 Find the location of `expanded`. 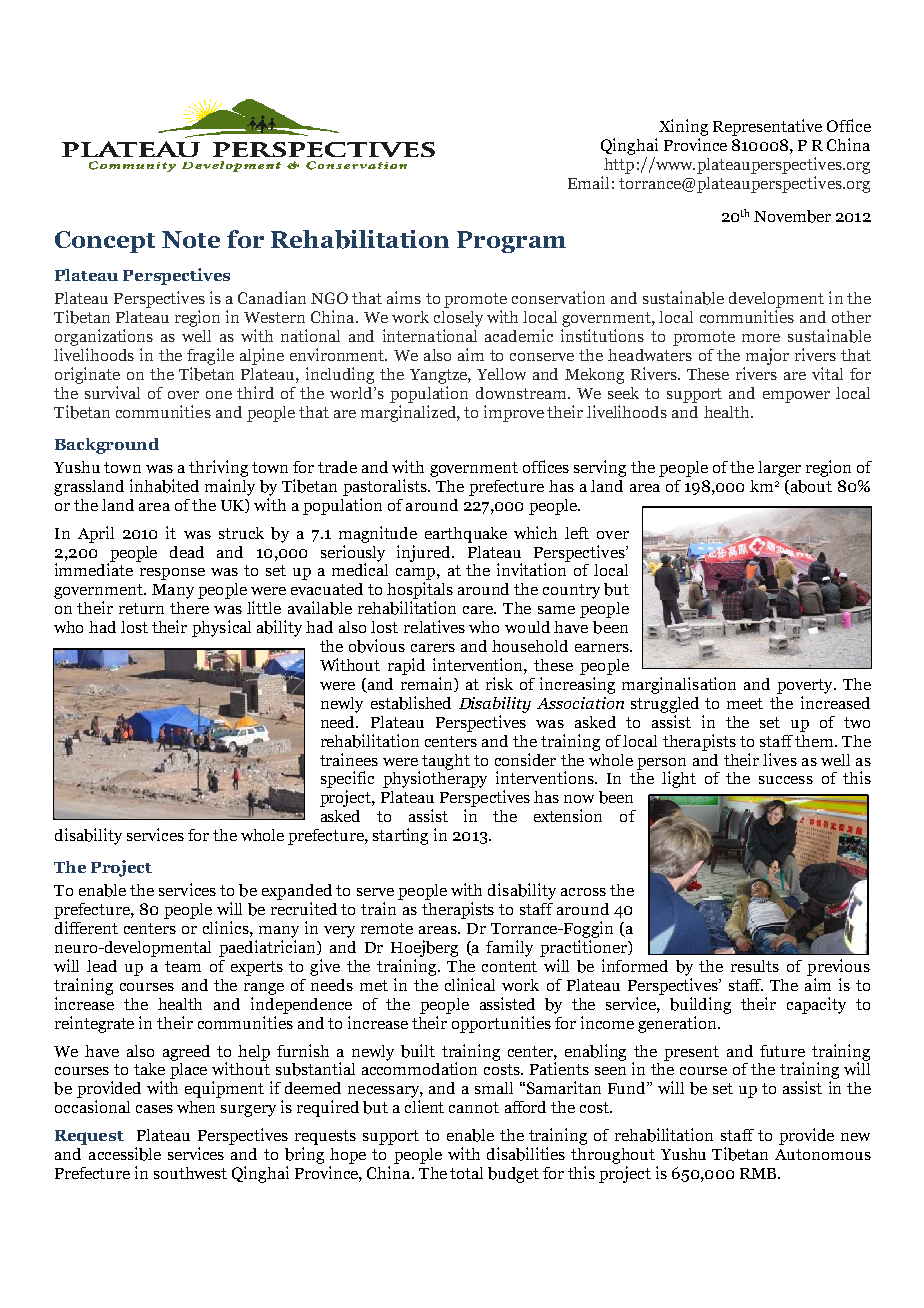

expanded is located at coordinates (297, 892).
